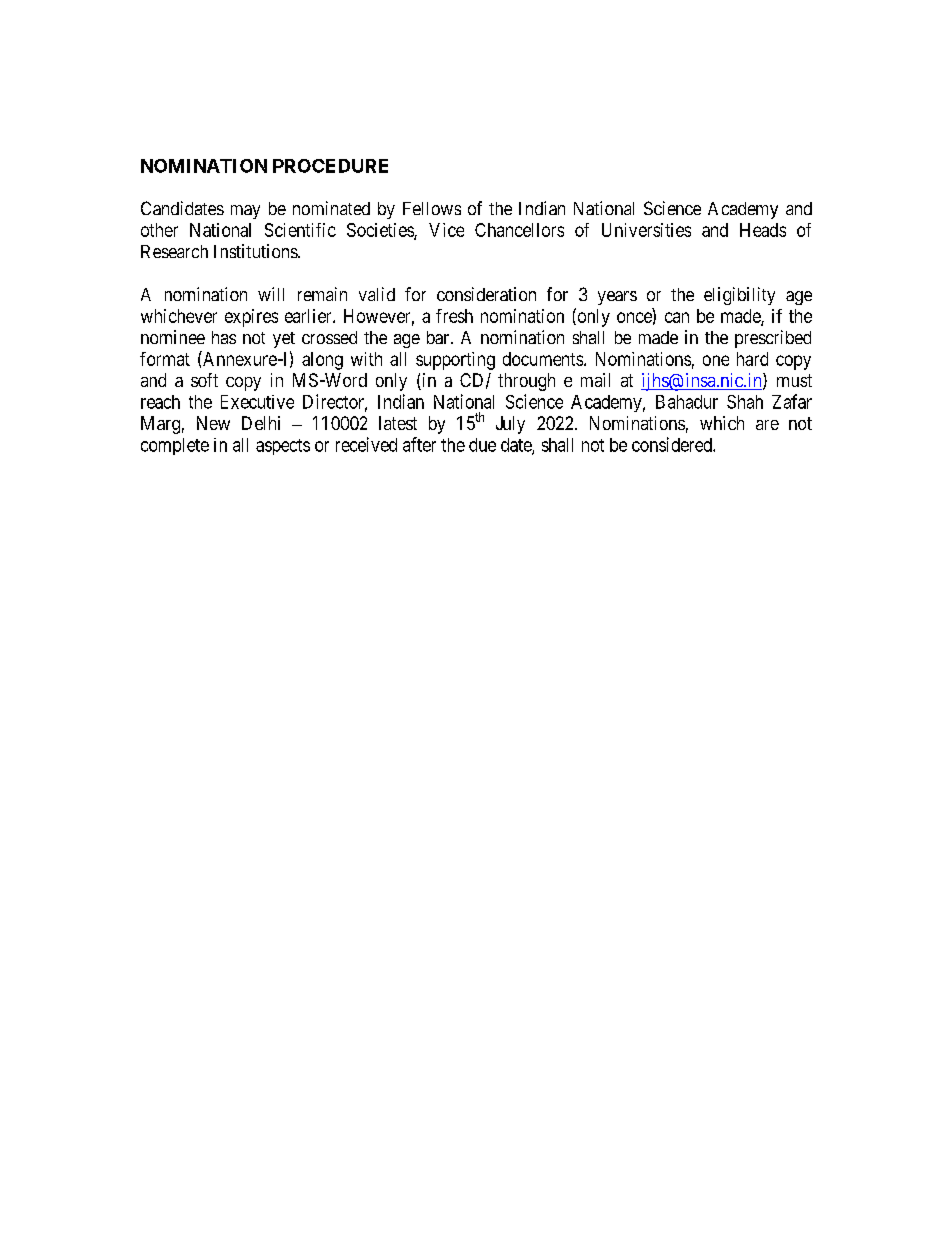  Describe the element at coordinates (486, 294) in the image. I see `consideration` at that location.
